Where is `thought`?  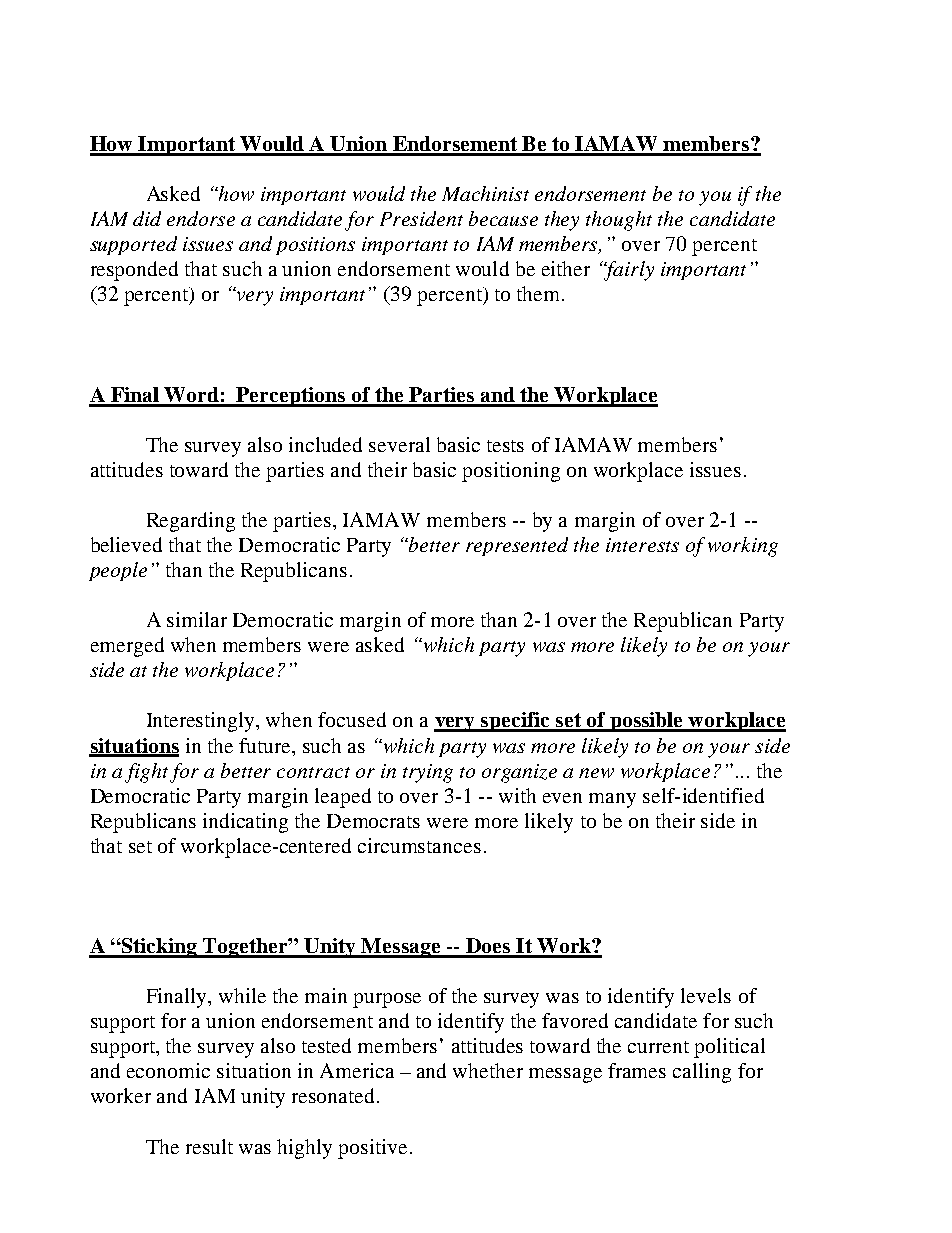
thought is located at coordinates (619, 221).
